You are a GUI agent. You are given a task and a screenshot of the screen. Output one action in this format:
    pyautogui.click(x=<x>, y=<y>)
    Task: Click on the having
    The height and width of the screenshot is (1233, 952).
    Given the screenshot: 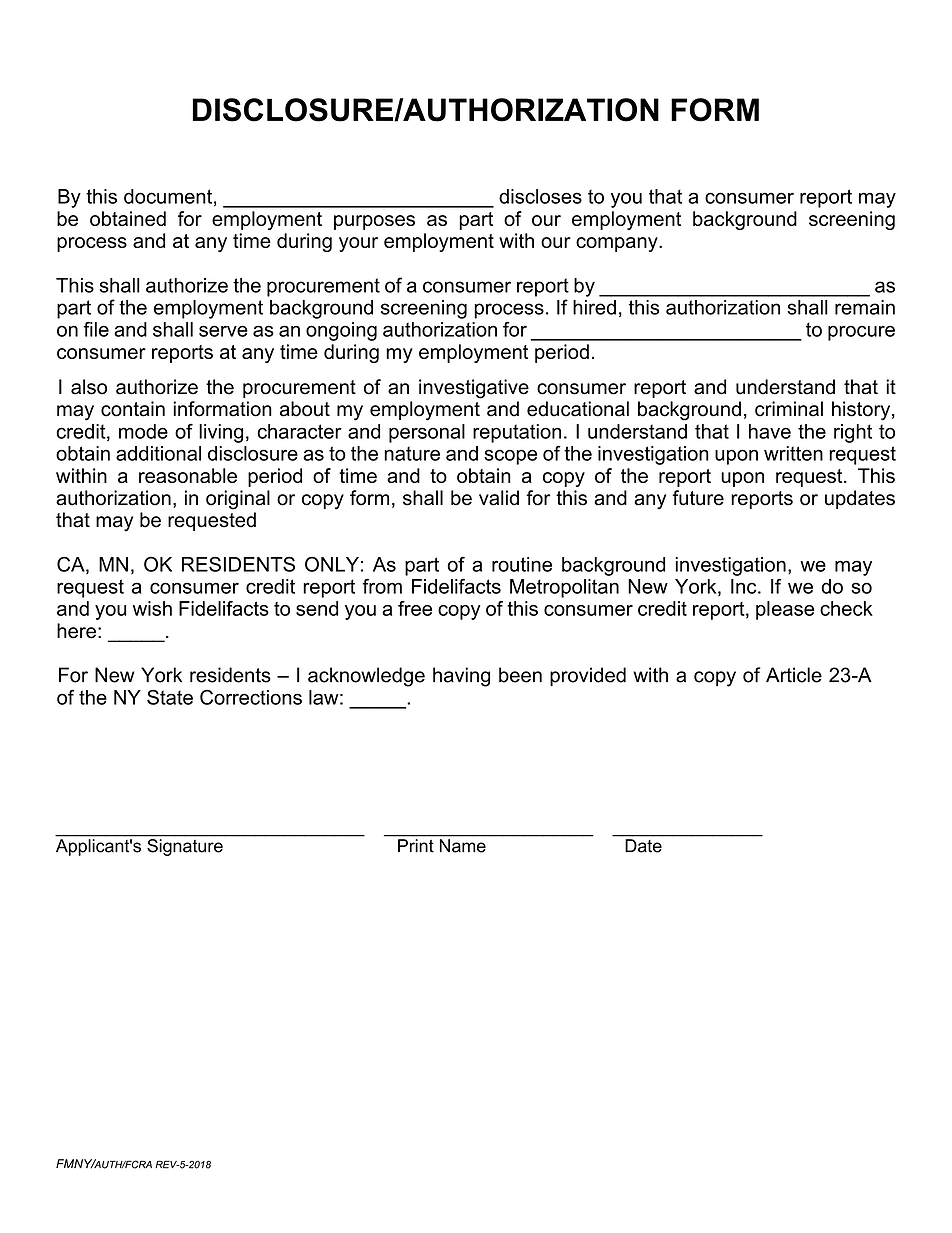 What is the action you would take?
    pyautogui.click(x=461, y=677)
